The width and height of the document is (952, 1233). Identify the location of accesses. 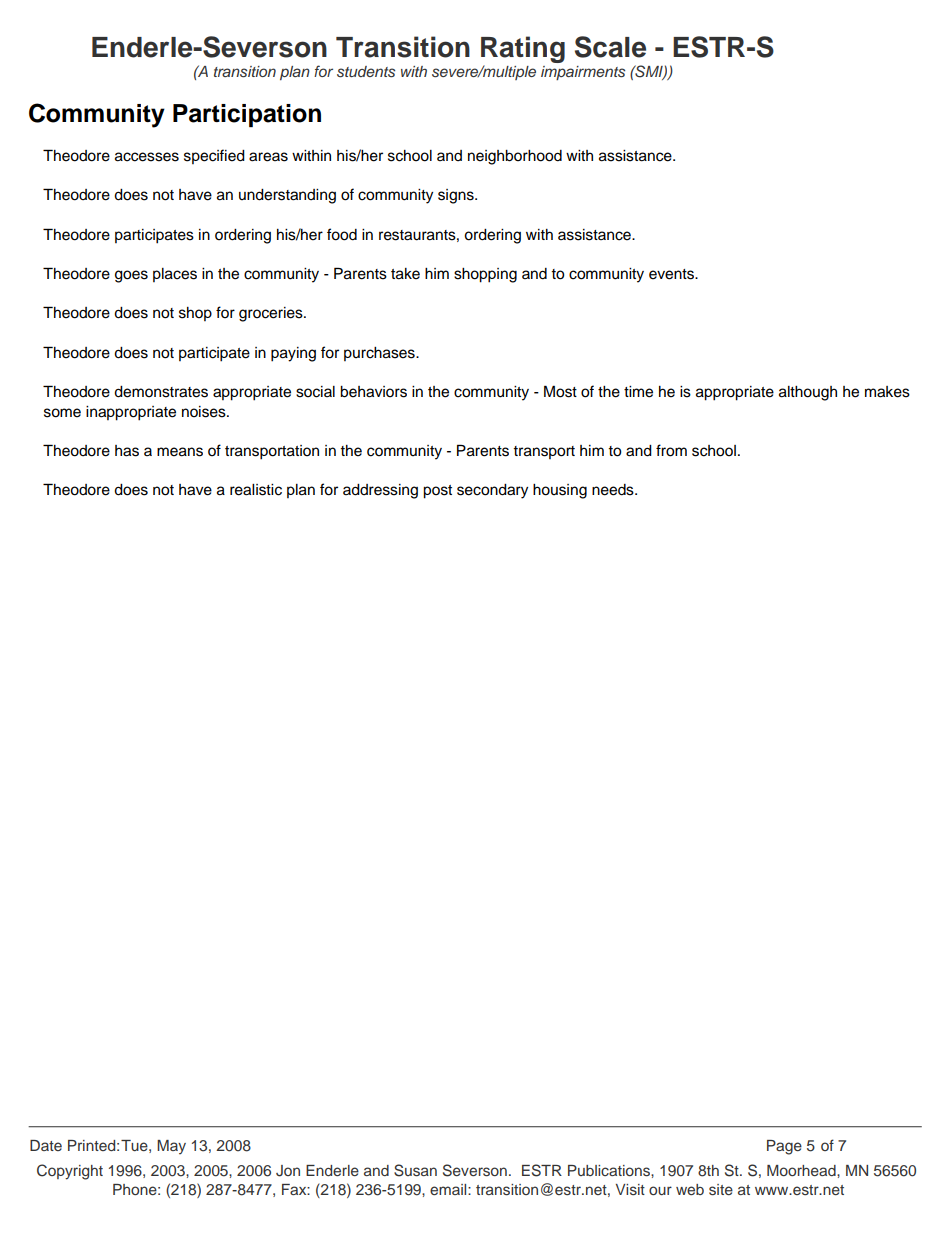
(147, 157).
